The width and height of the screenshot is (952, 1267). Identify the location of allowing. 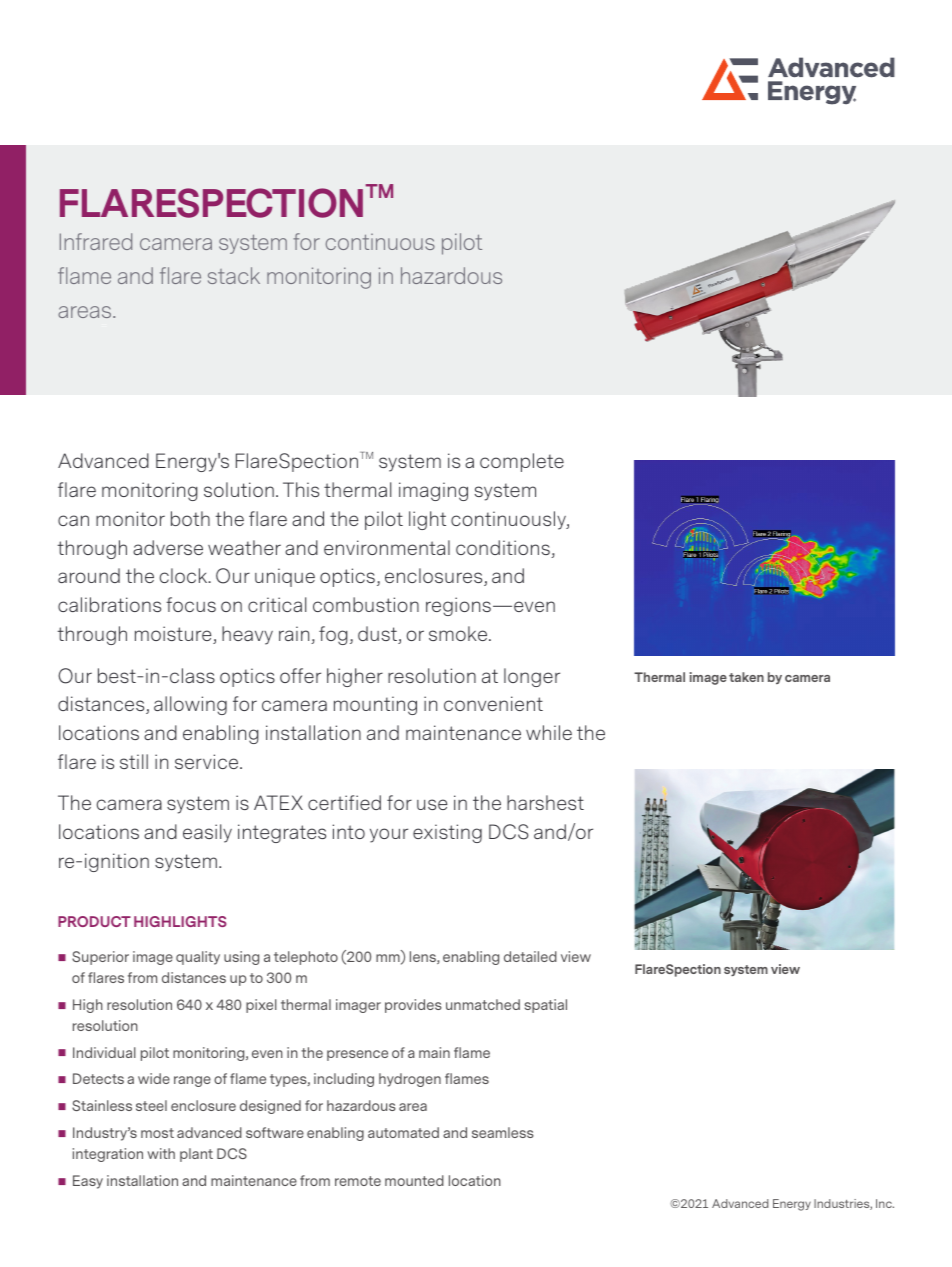
(190, 705).
